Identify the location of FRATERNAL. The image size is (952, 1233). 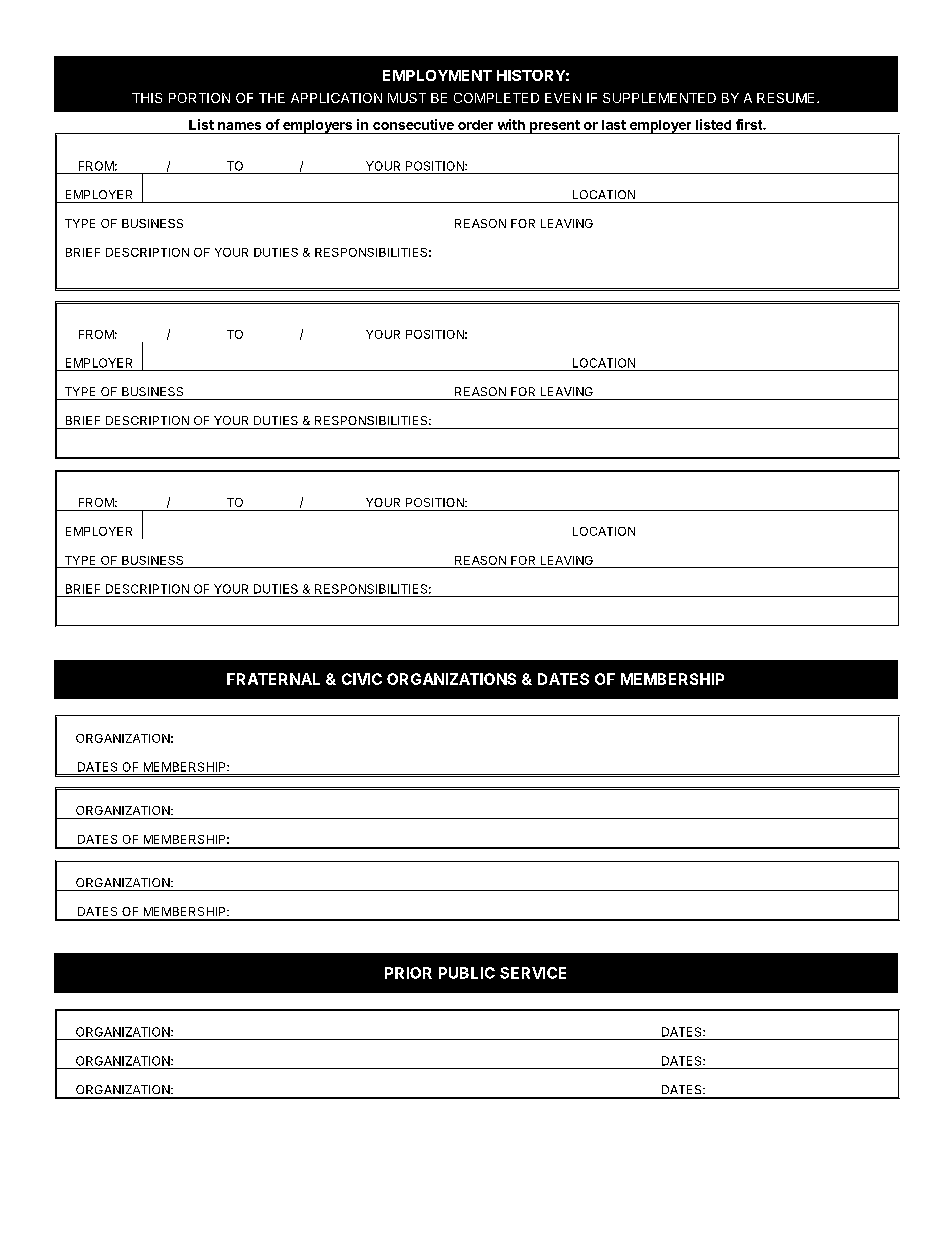
(273, 679).
